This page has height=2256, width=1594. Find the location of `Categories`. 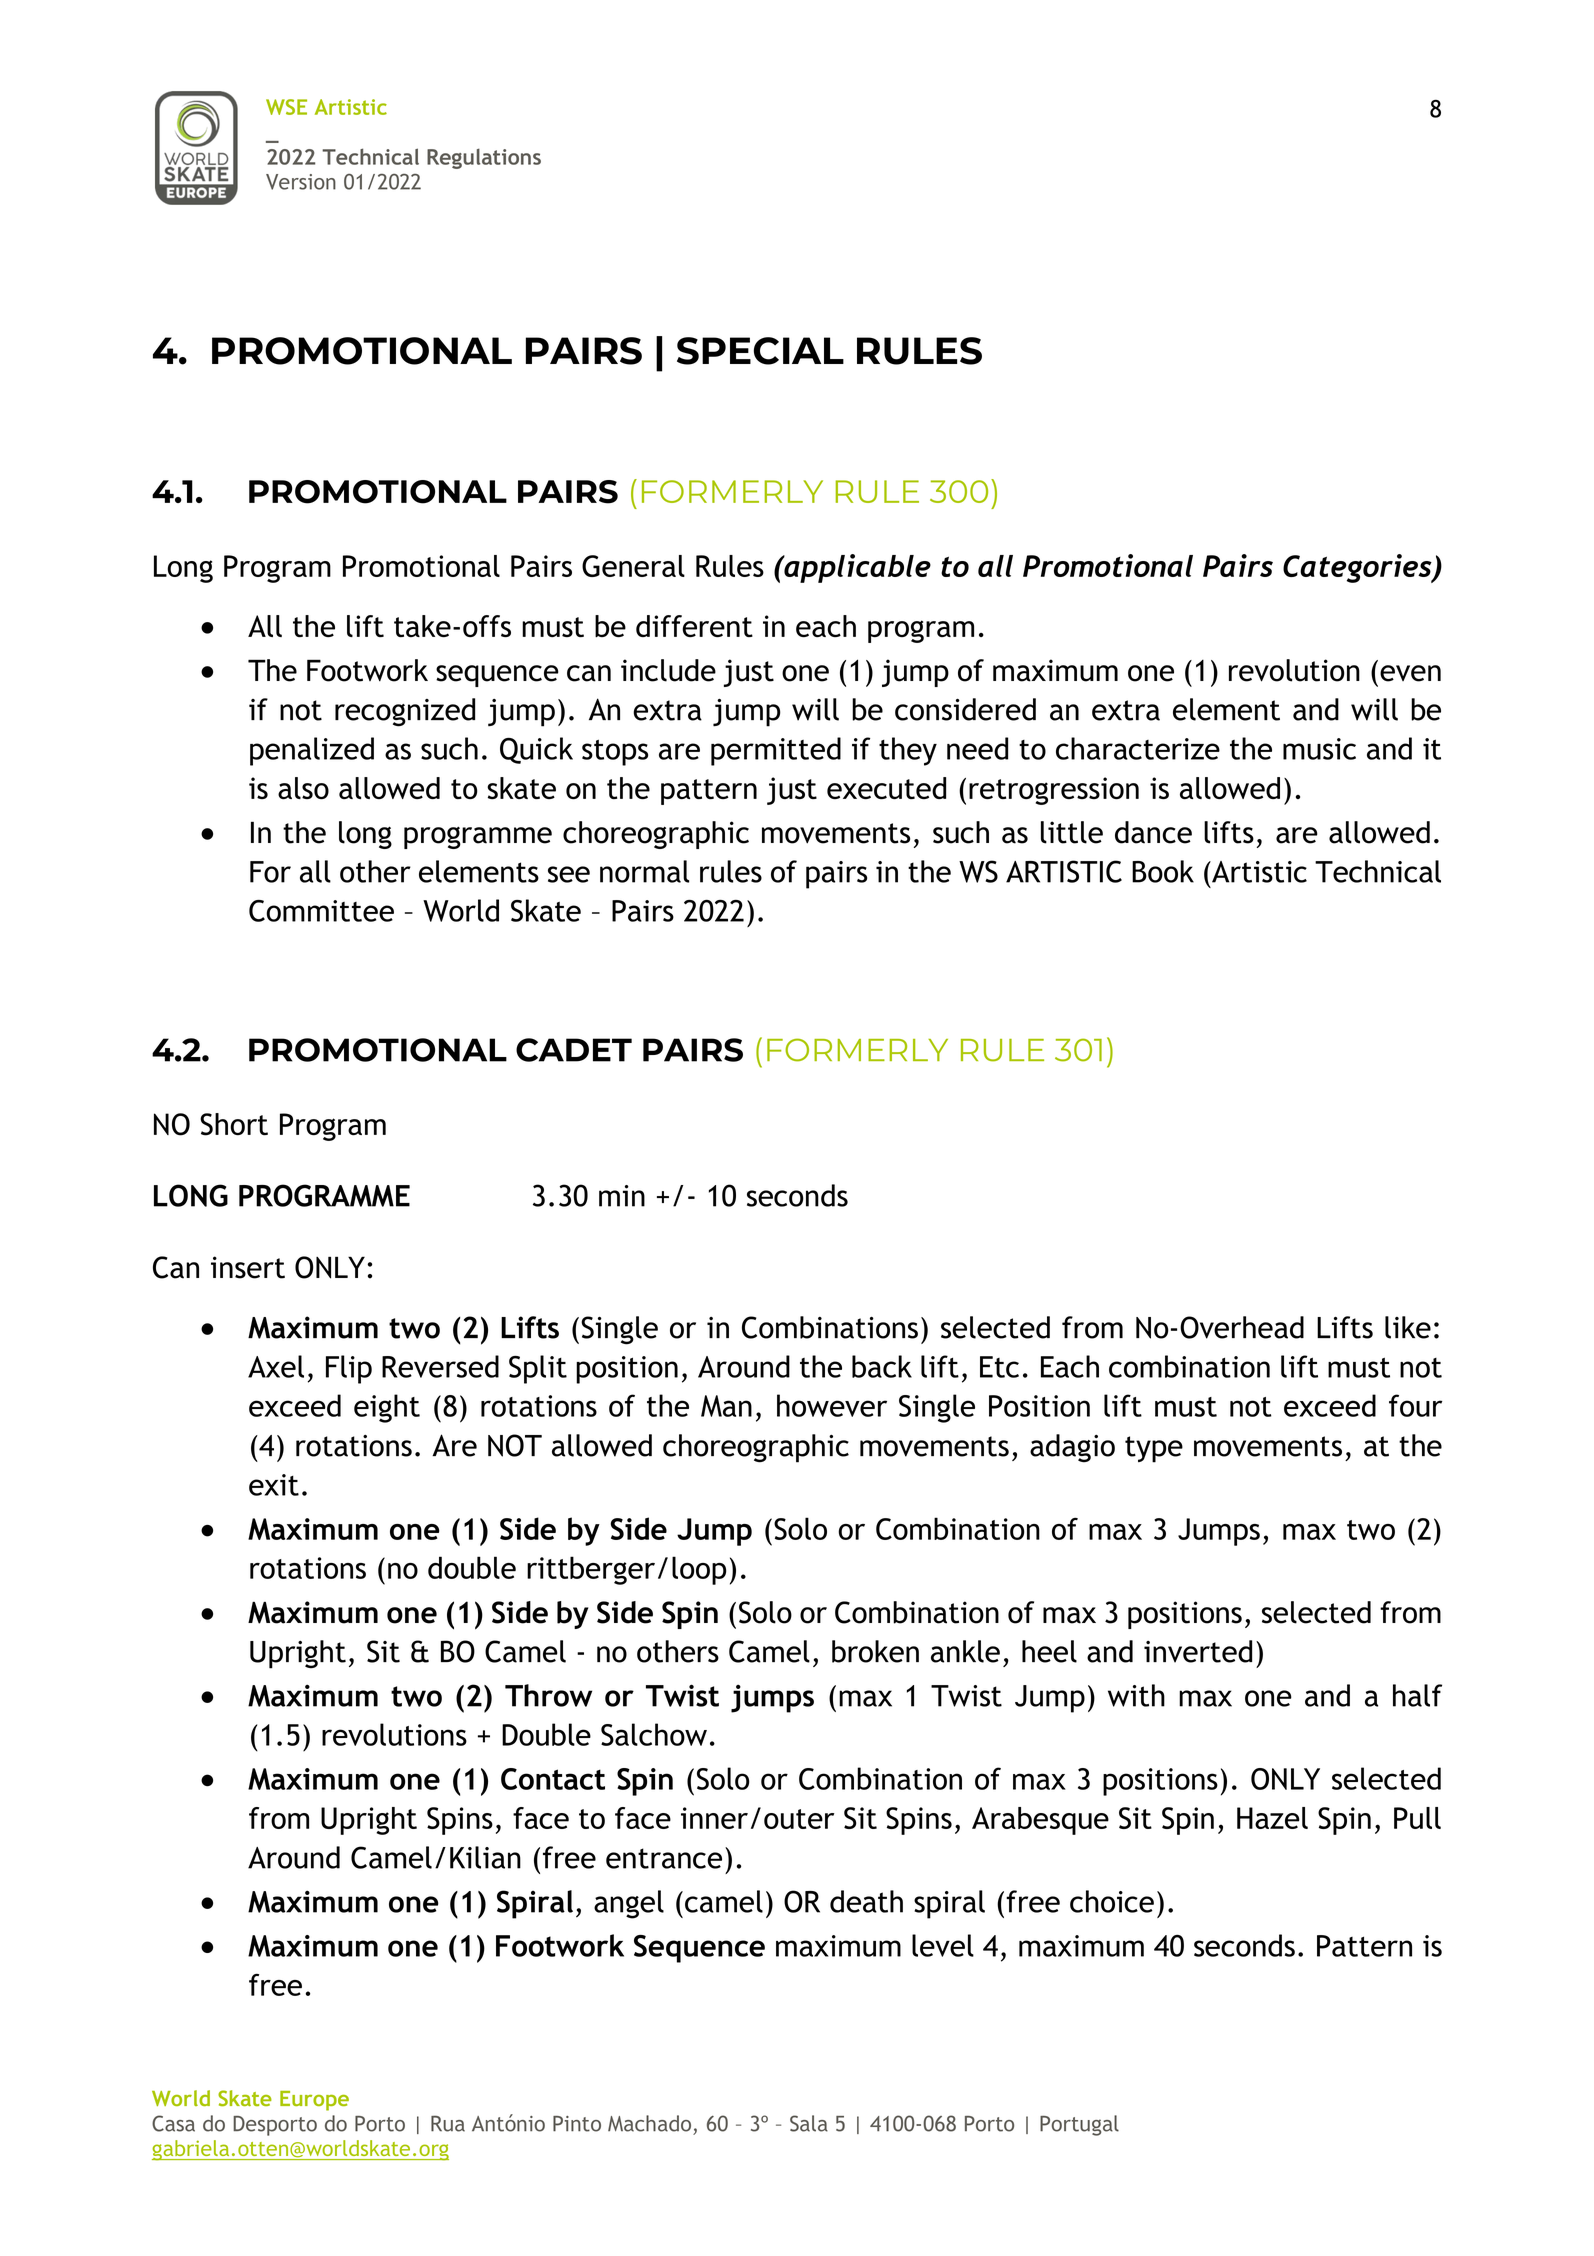

Categories is located at coordinates (1358, 568).
